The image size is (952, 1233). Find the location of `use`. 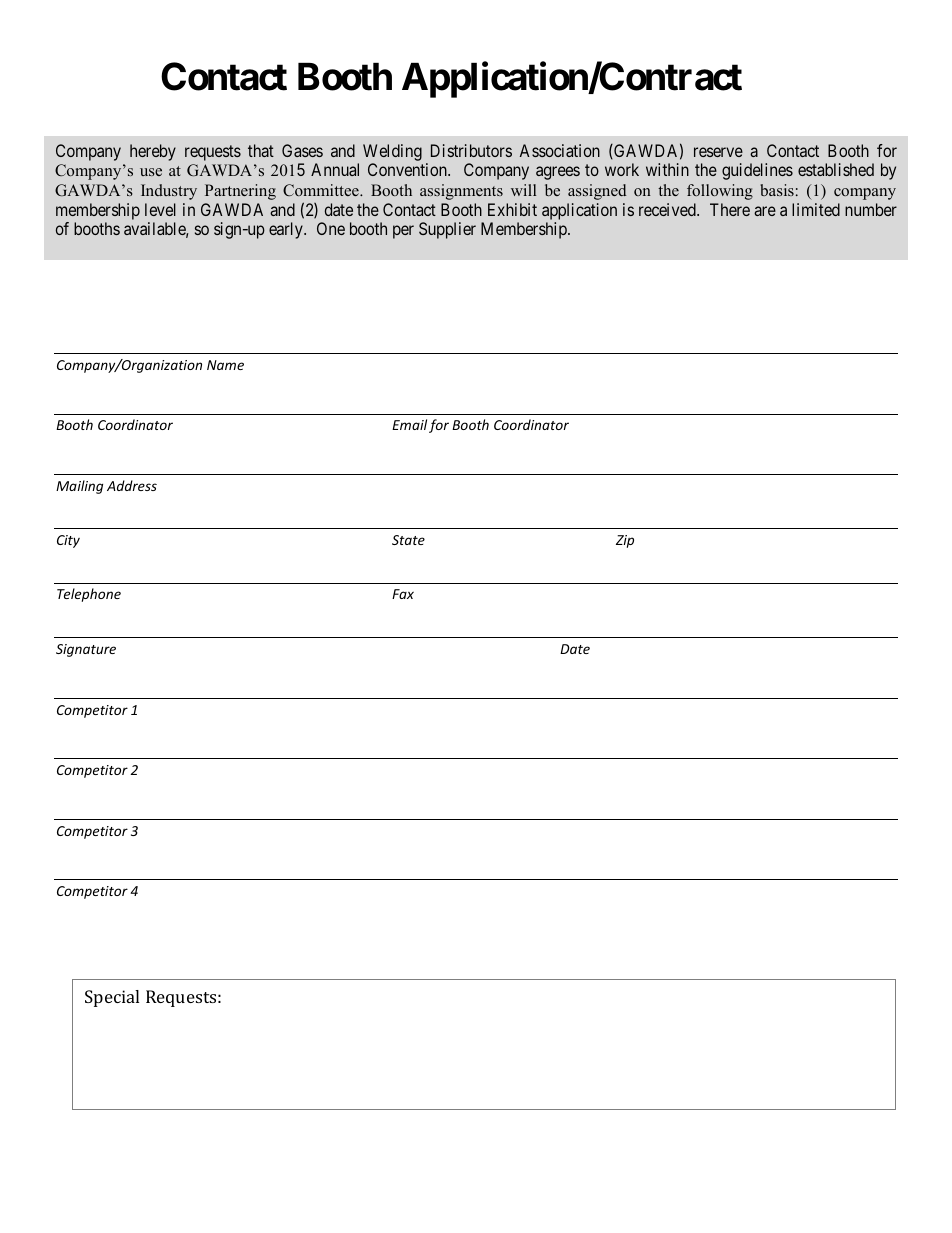

use is located at coordinates (151, 172).
